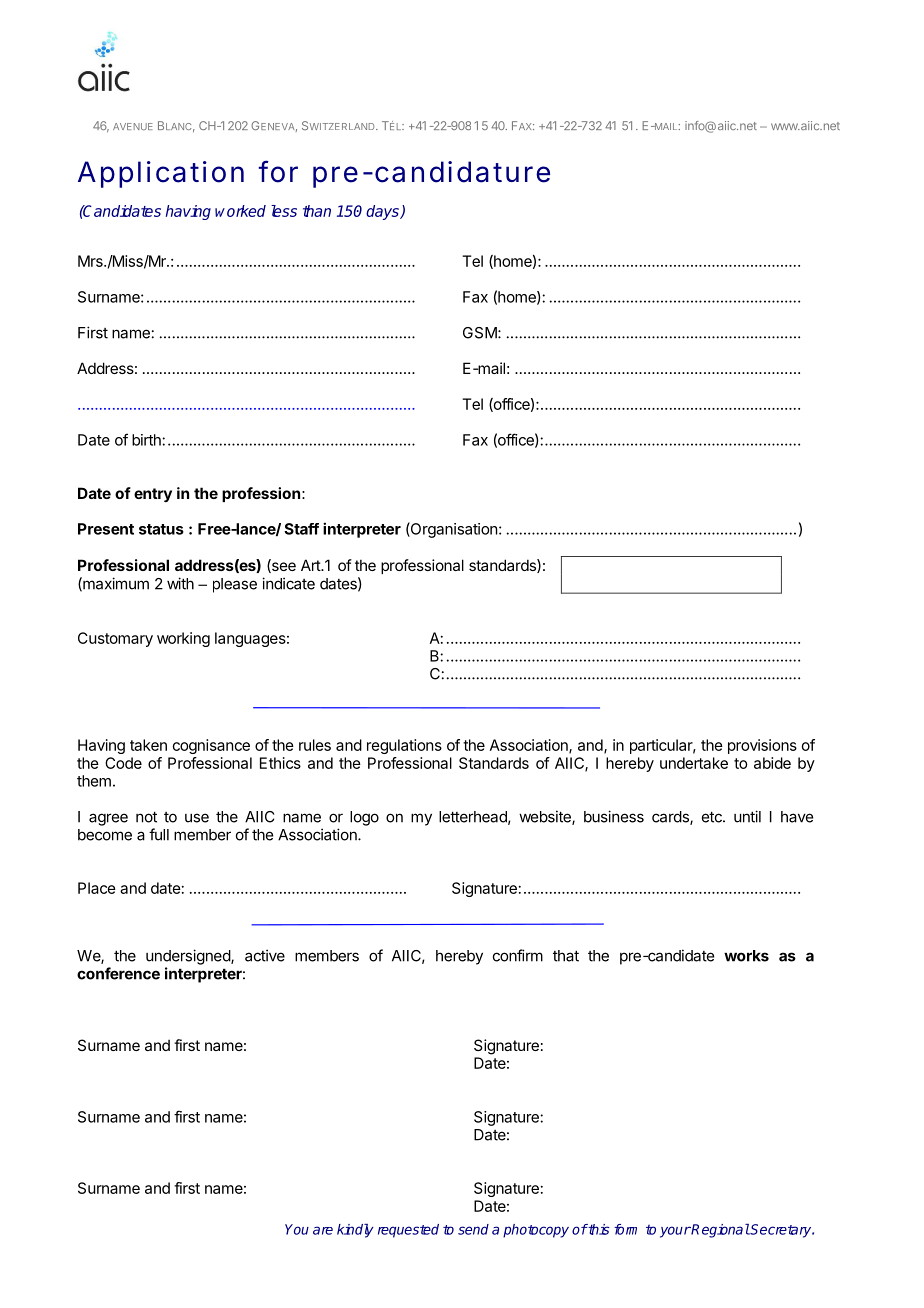  What do you see at coordinates (323, 1230) in the document?
I see `are` at bounding box center [323, 1230].
